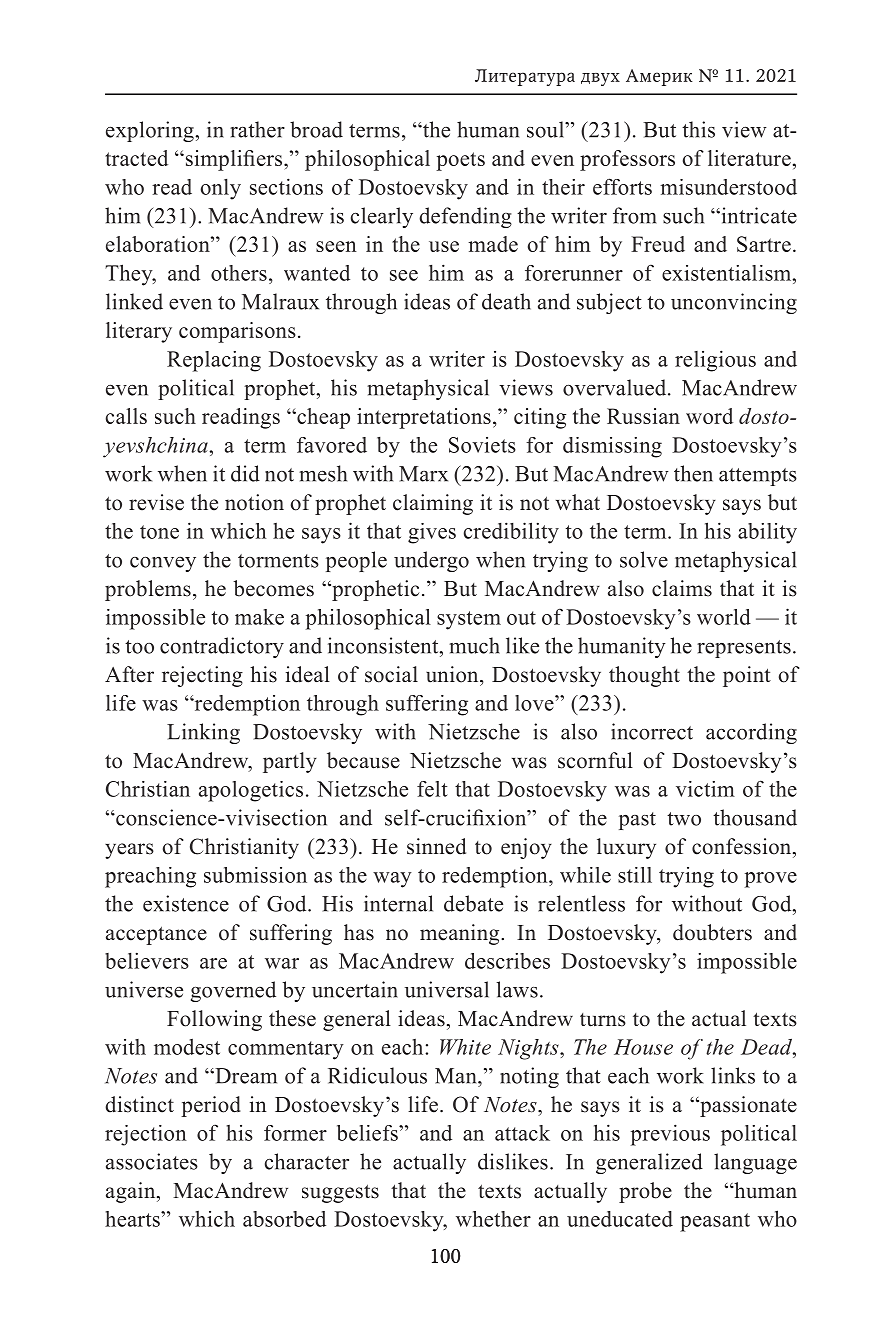 This screenshot has height=1329, width=896. Describe the element at coordinates (493, 1219) in the screenshot. I see `whether` at that location.
